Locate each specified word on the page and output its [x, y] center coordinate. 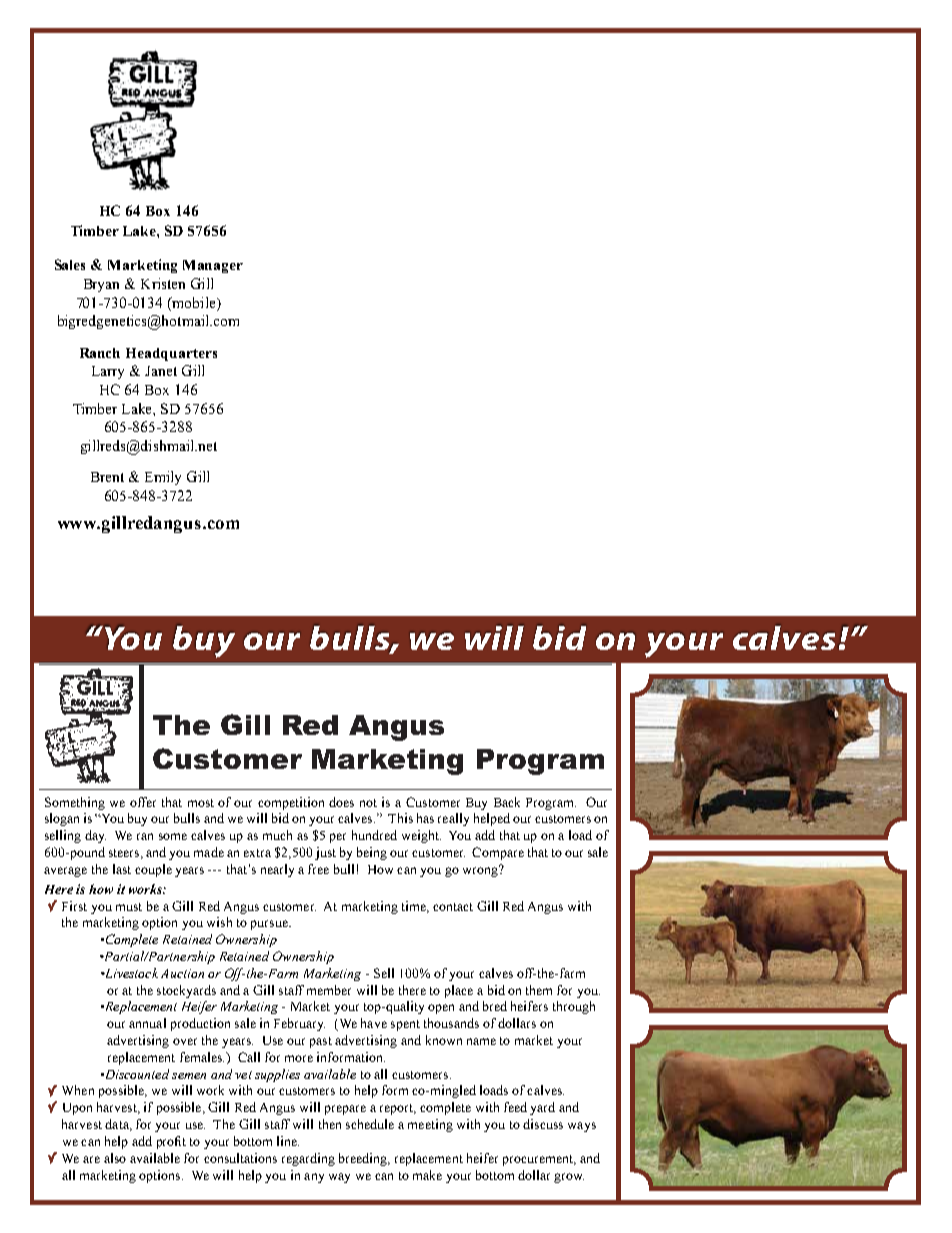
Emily [163, 478]
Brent [107, 477]
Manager [213, 266]
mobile [194, 302]
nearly [277, 870]
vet [243, 1075]
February [299, 1024]
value [170, 1138]
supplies [277, 1075]
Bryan [101, 285]
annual [147, 1023]
